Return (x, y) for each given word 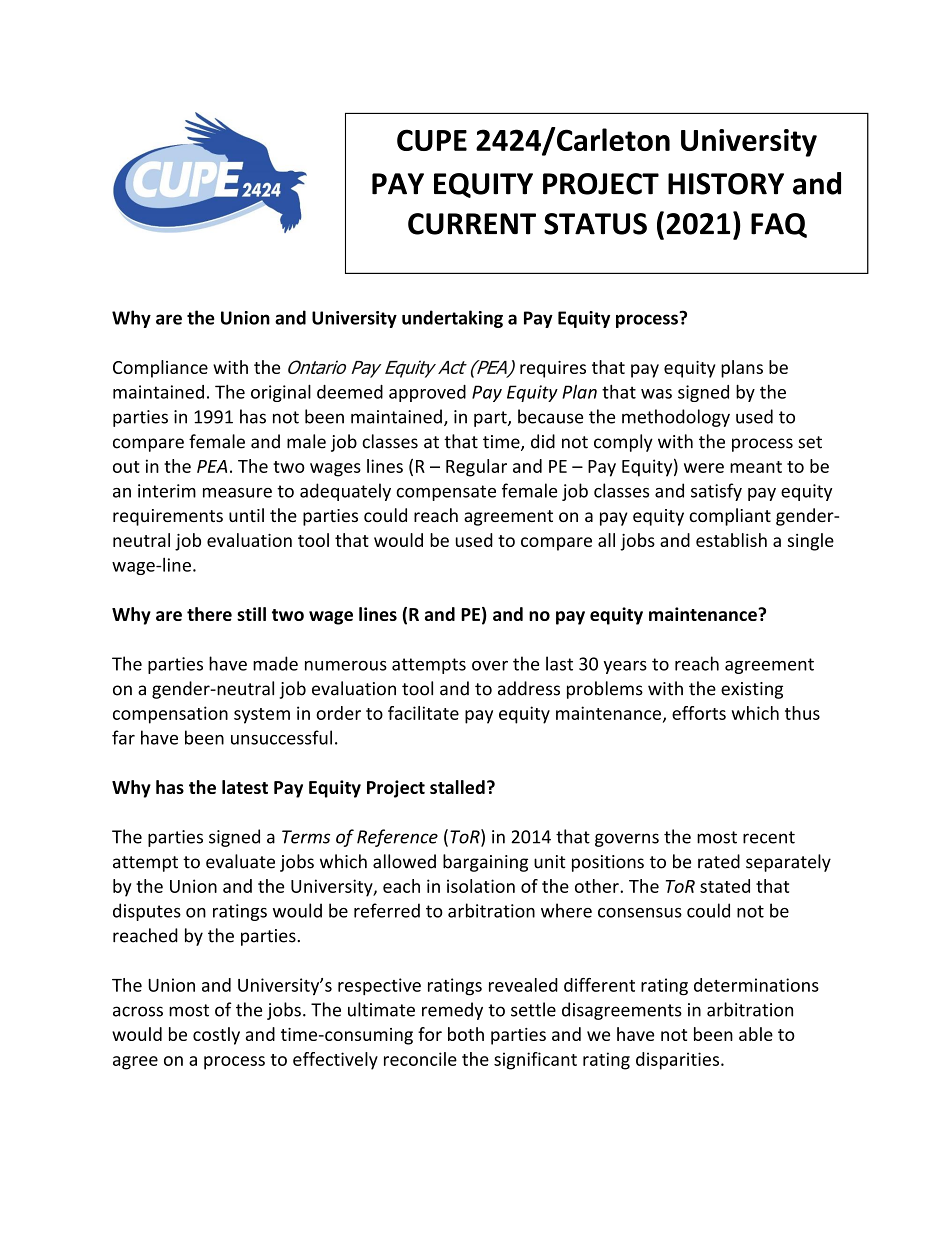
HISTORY (726, 184)
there (209, 614)
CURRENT (472, 224)
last (559, 663)
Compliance (160, 369)
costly (216, 1036)
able (756, 1034)
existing (752, 690)
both (466, 1034)
